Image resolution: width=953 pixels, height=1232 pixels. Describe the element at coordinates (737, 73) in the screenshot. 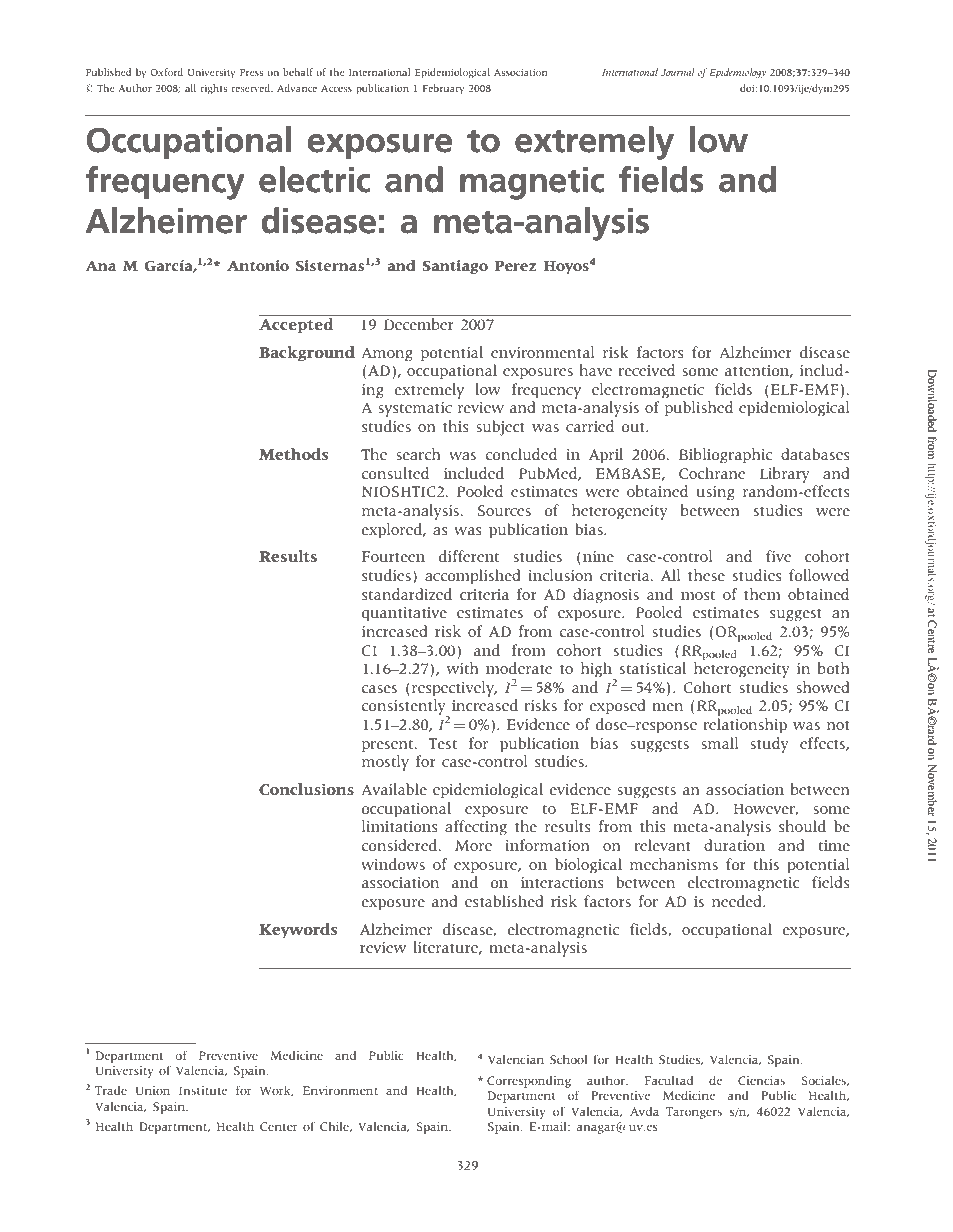

I see `Epidemiology` at that location.
